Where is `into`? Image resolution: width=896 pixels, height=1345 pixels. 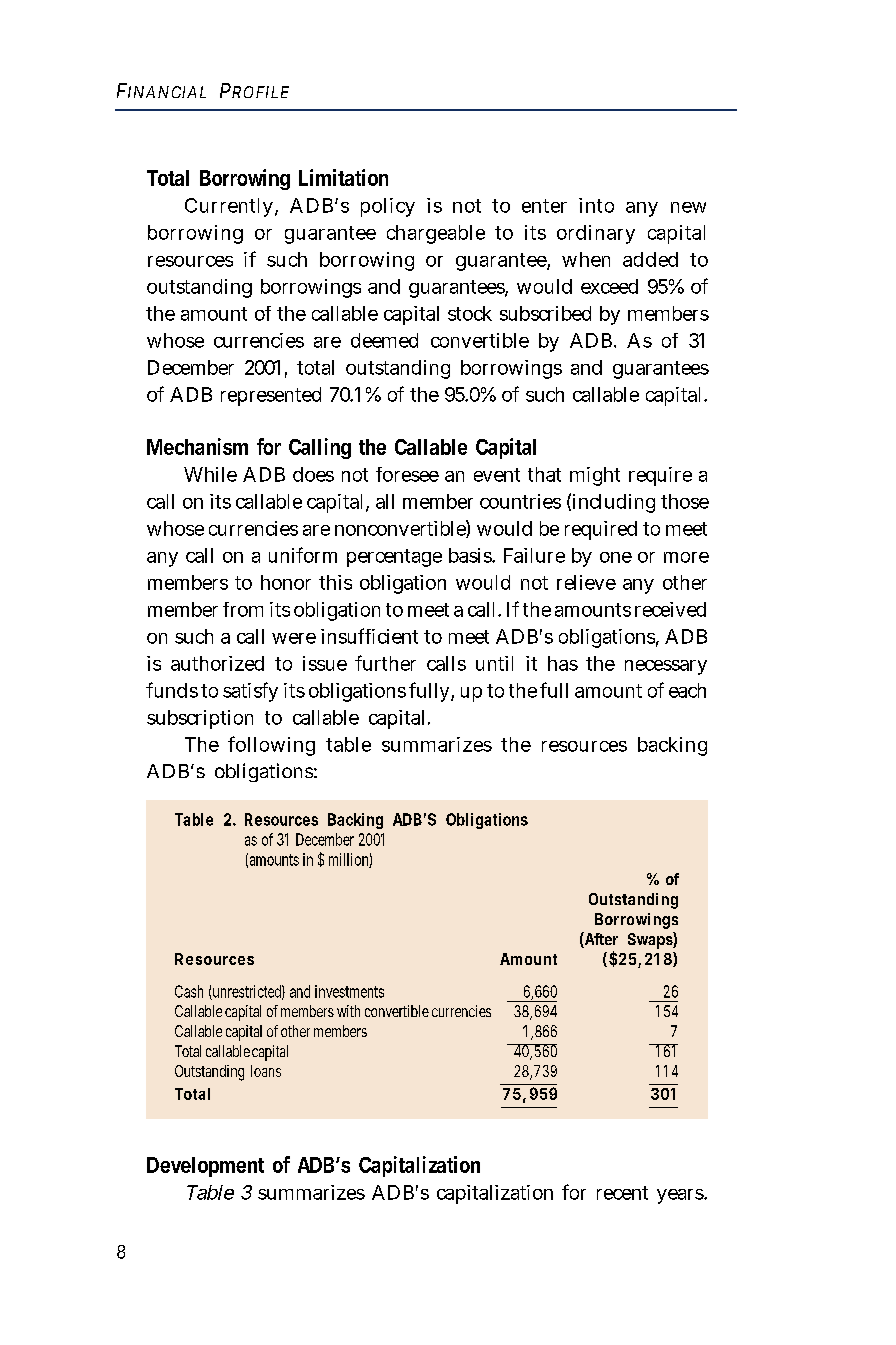
into is located at coordinates (596, 205).
